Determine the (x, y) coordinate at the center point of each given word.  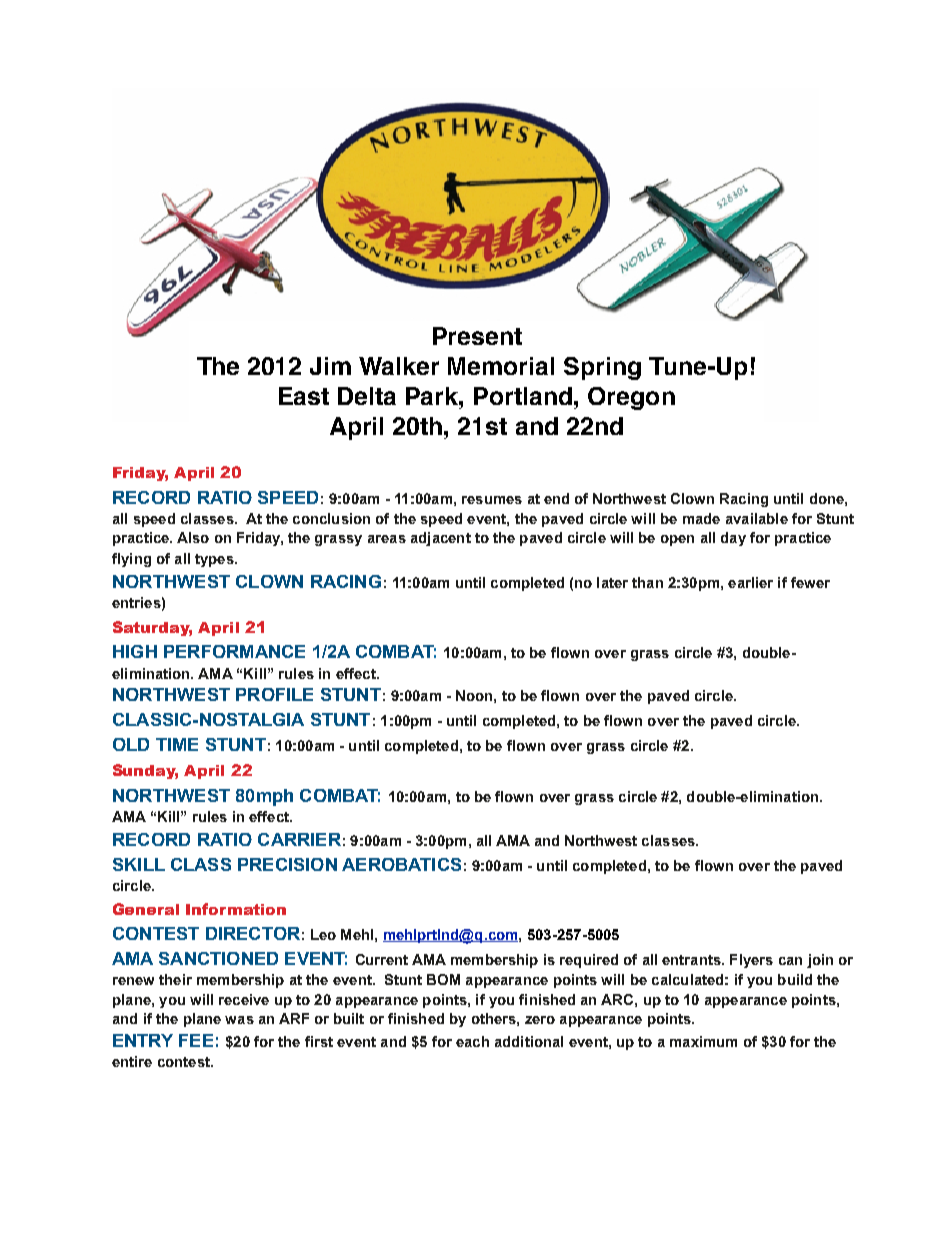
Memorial (501, 366)
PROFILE (274, 694)
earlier (750, 582)
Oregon (631, 398)
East (304, 396)
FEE (196, 1040)
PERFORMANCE (234, 651)
